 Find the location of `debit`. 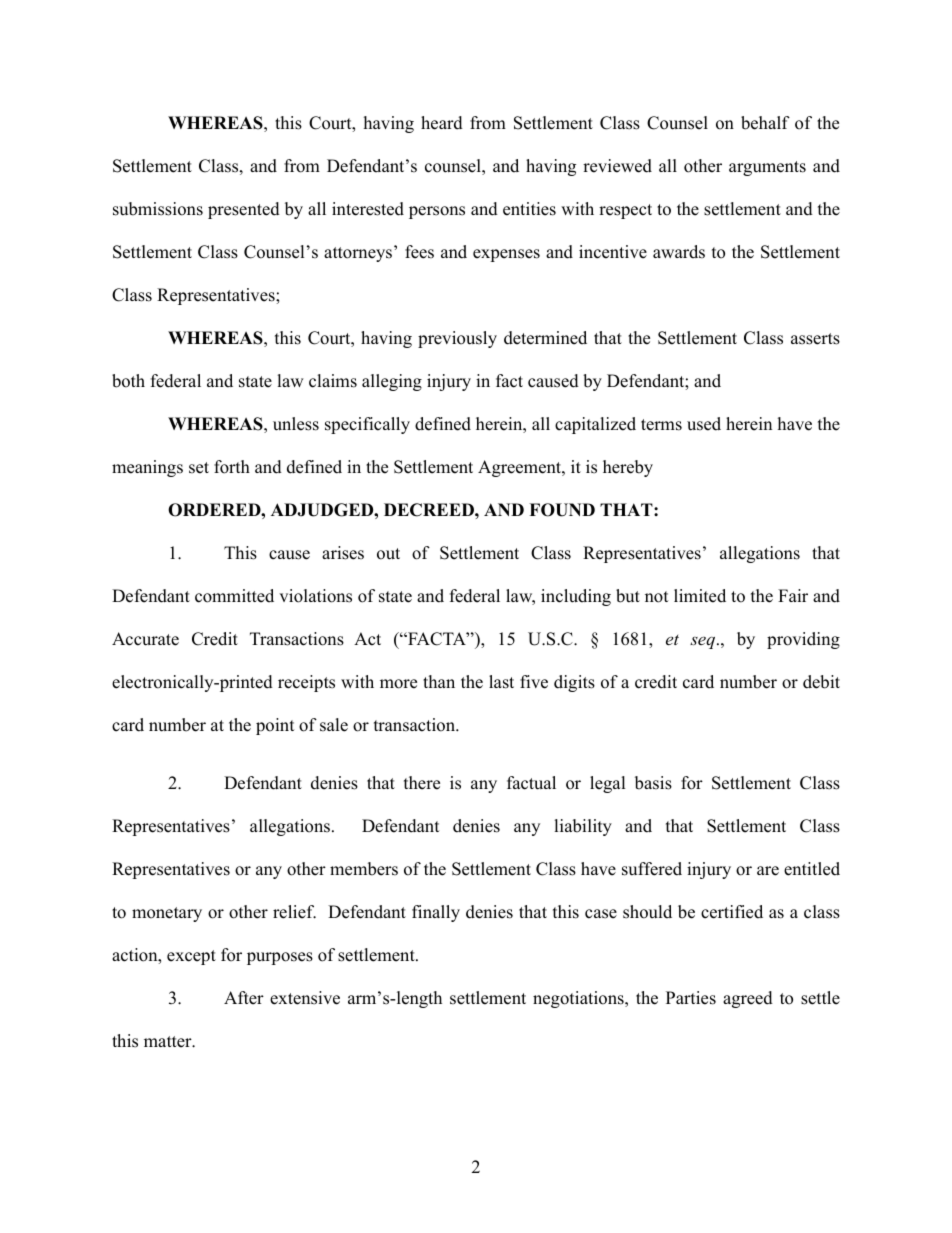

debit is located at coordinates (821, 682).
